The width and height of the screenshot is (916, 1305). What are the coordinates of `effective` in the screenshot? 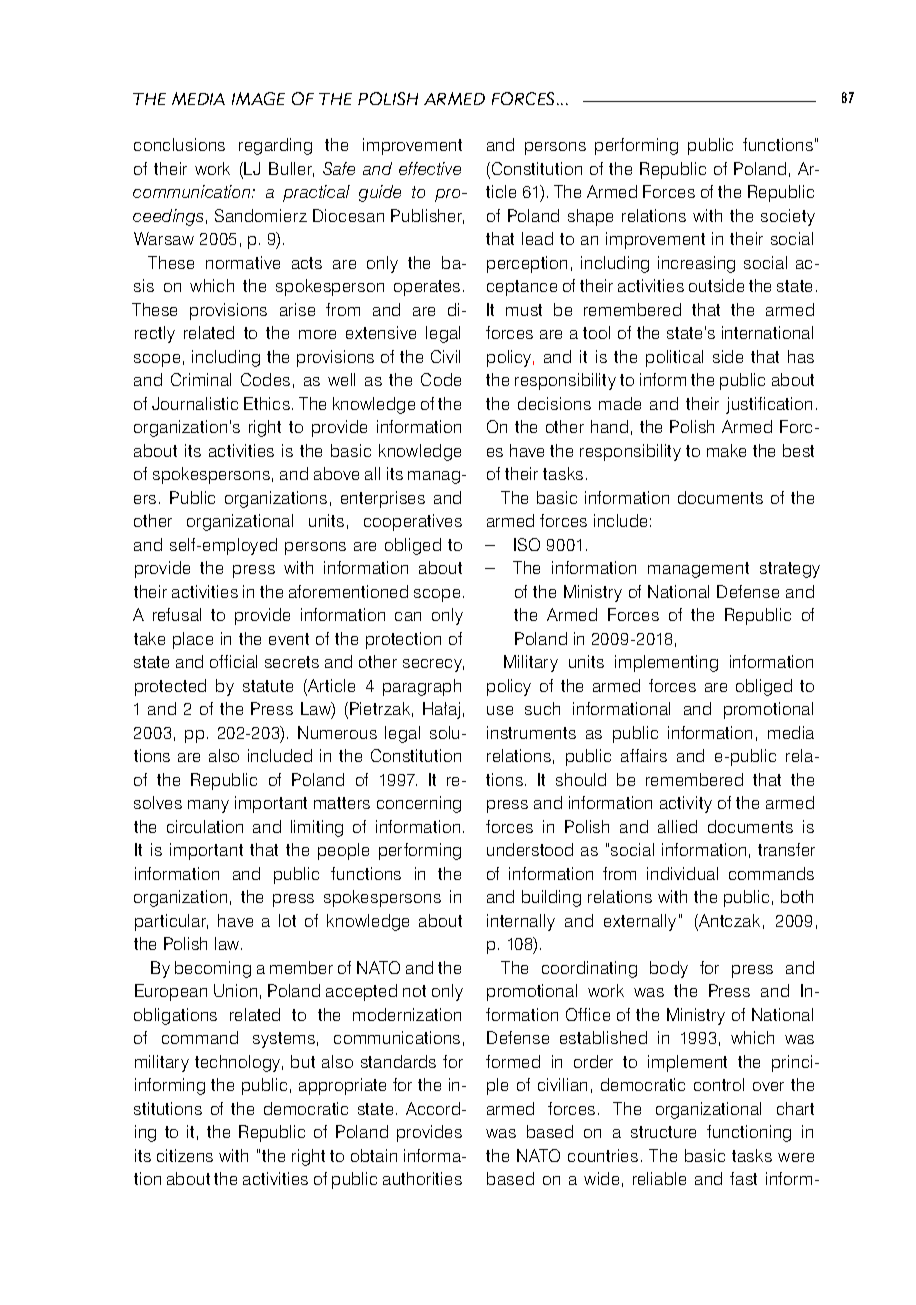 It's located at (430, 168).
